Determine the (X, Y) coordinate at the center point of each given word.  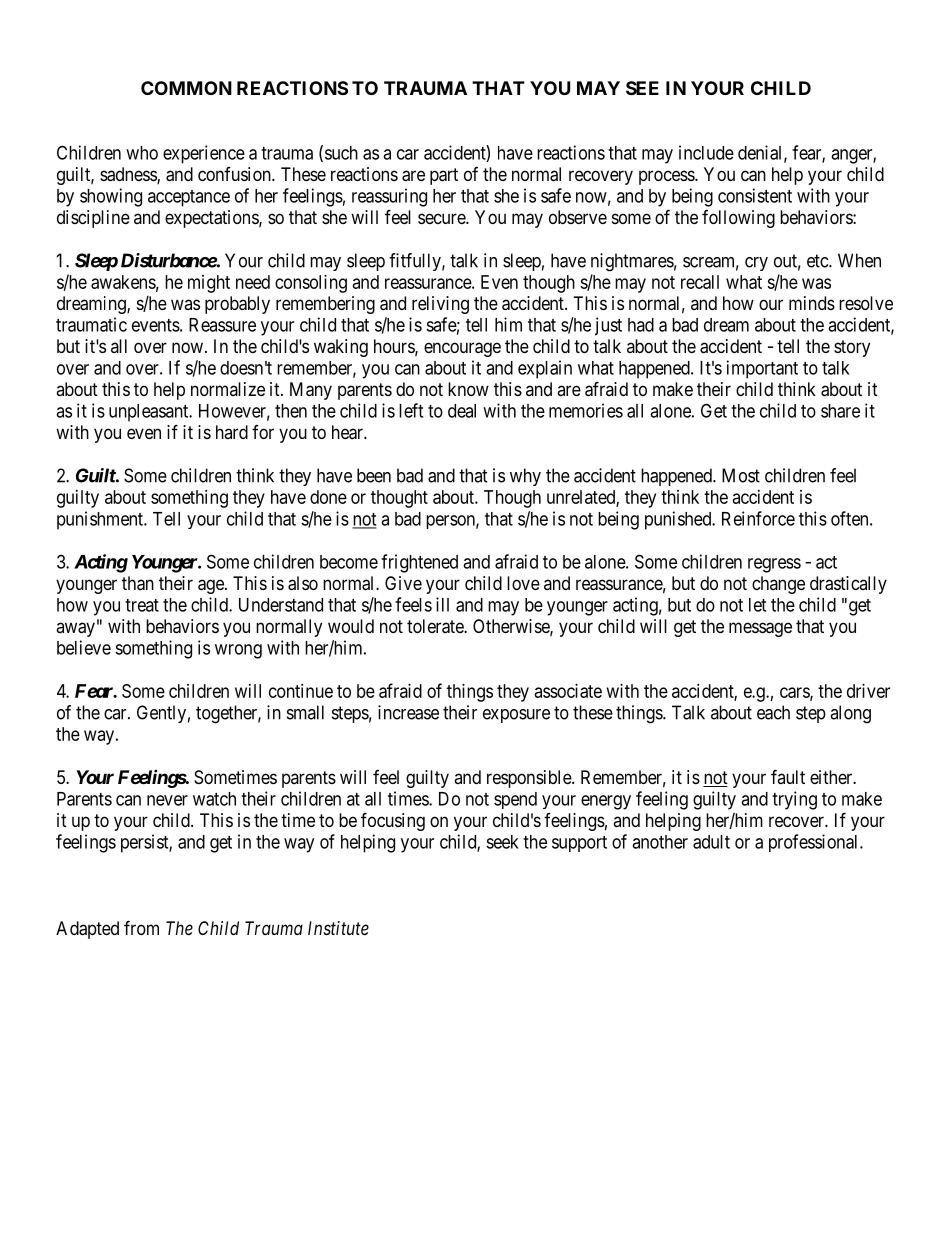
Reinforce (758, 518)
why (525, 477)
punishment (101, 520)
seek (502, 842)
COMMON (186, 88)
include (706, 152)
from (141, 927)
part (444, 176)
